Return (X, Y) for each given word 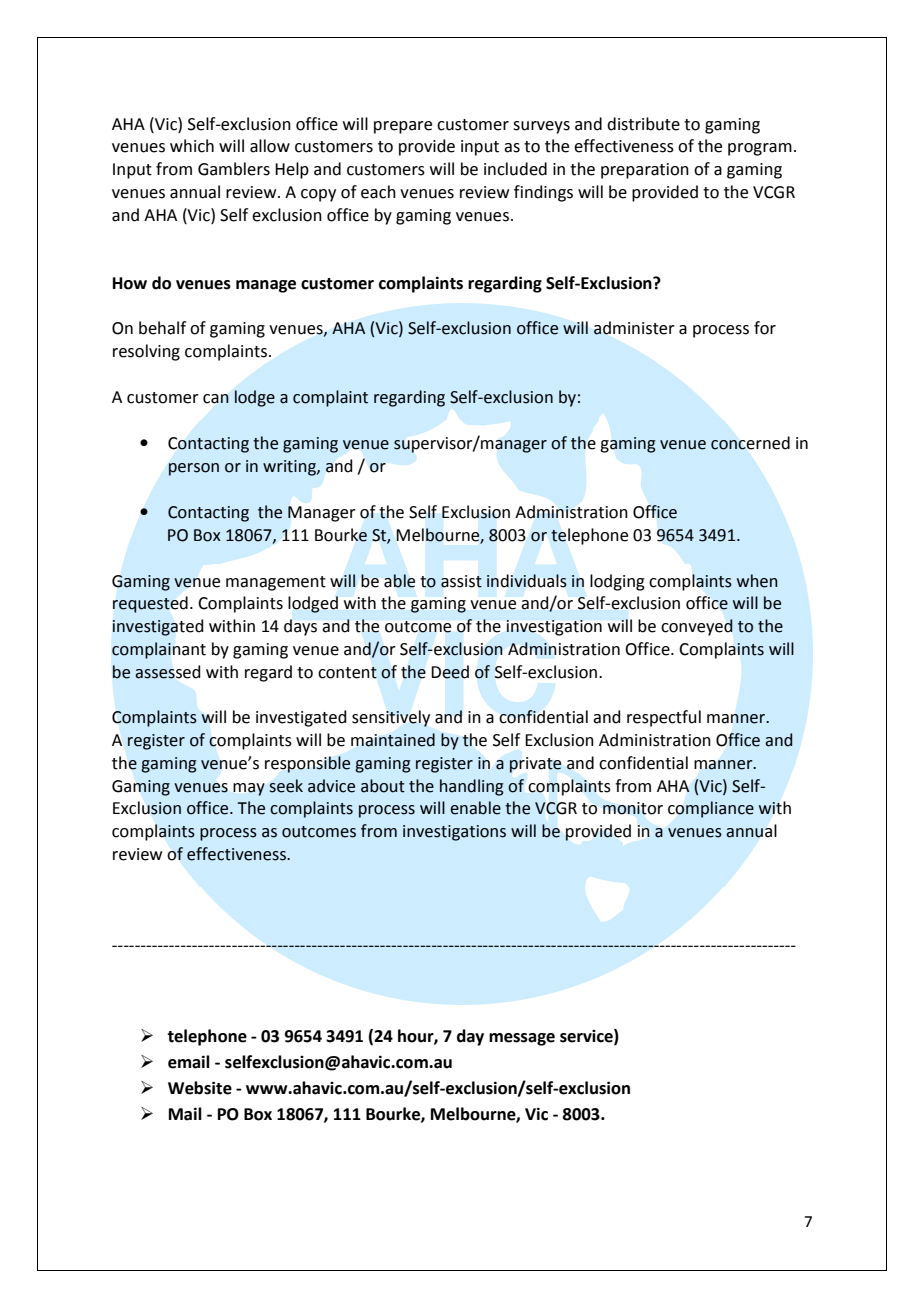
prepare (403, 127)
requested (150, 604)
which (192, 146)
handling (472, 787)
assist (461, 581)
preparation (645, 171)
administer (634, 328)
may (249, 789)
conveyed (697, 627)
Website (200, 1088)
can (216, 399)
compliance (711, 809)
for (765, 328)
